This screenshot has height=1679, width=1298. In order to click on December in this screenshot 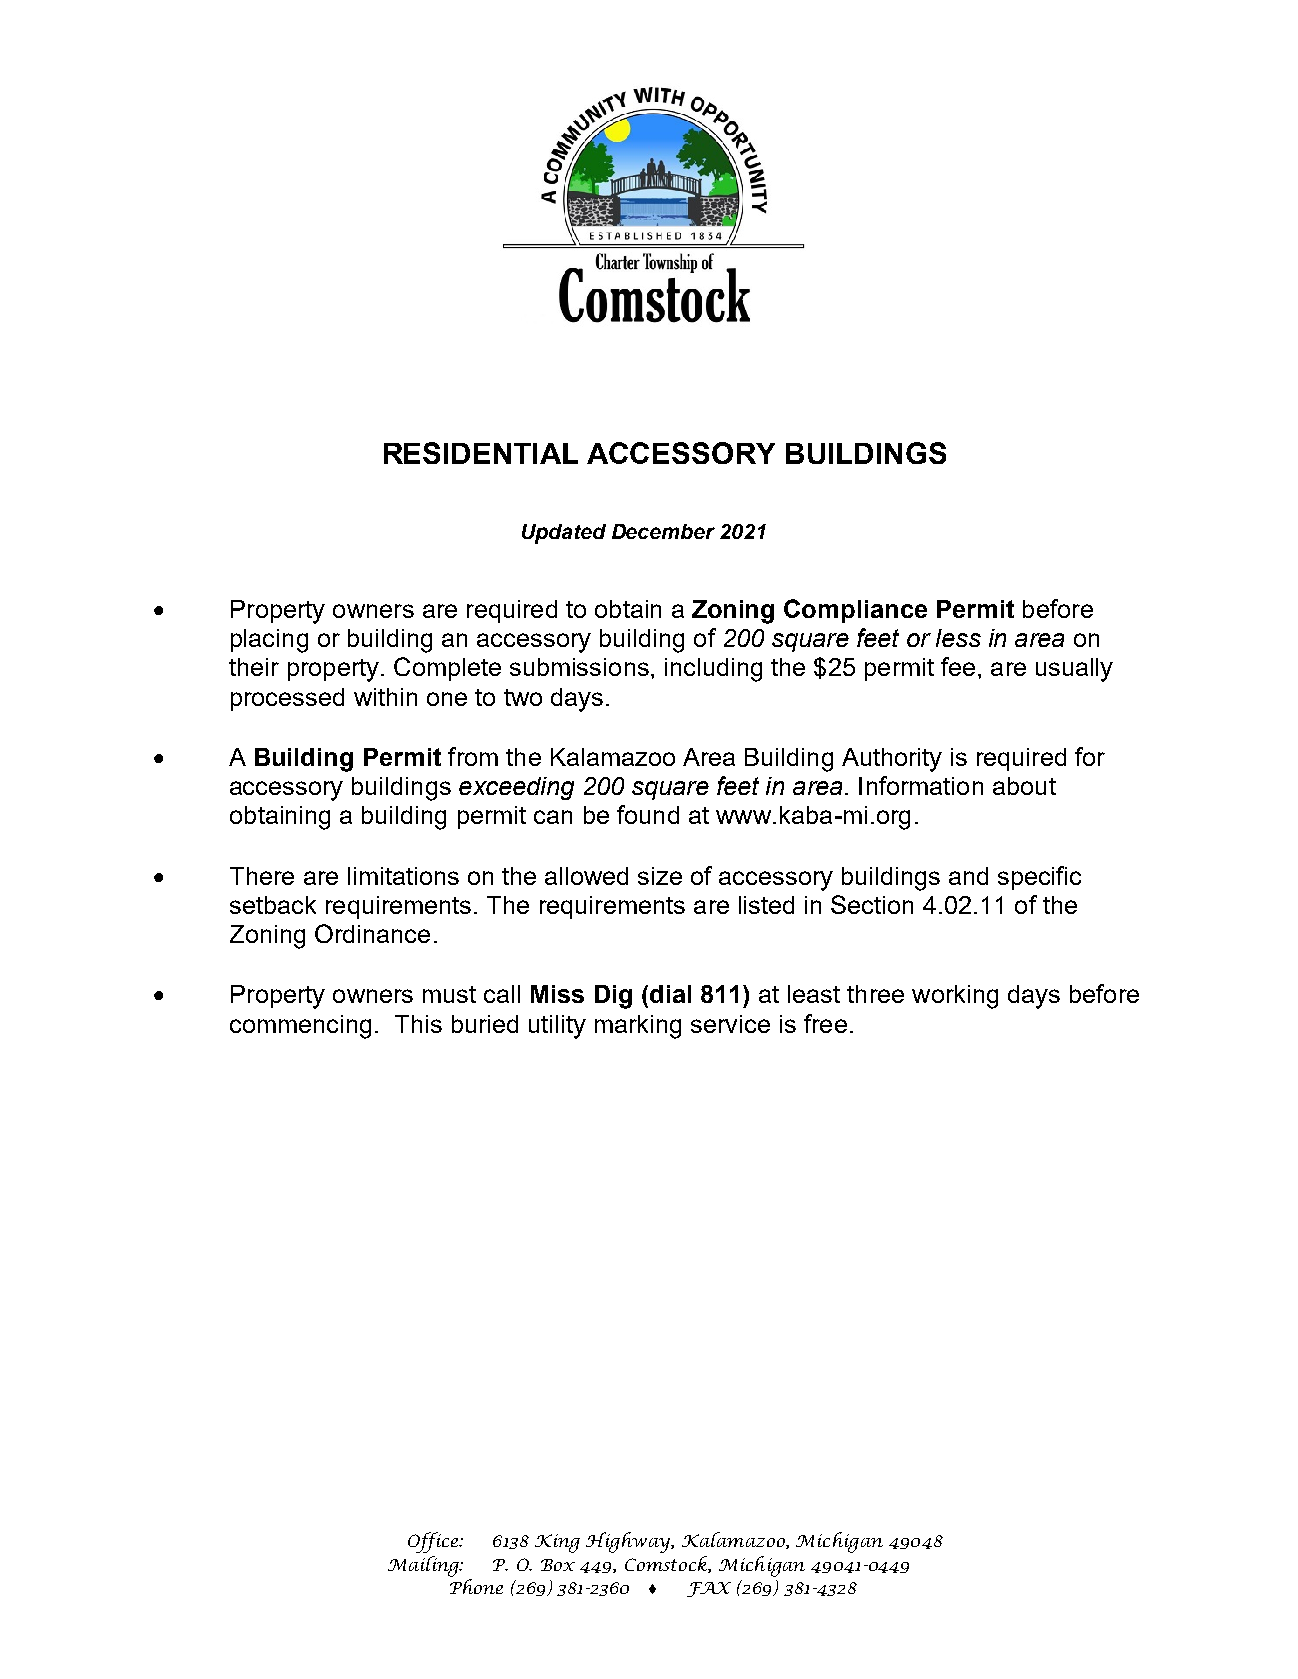, I will do `click(663, 531)`.
